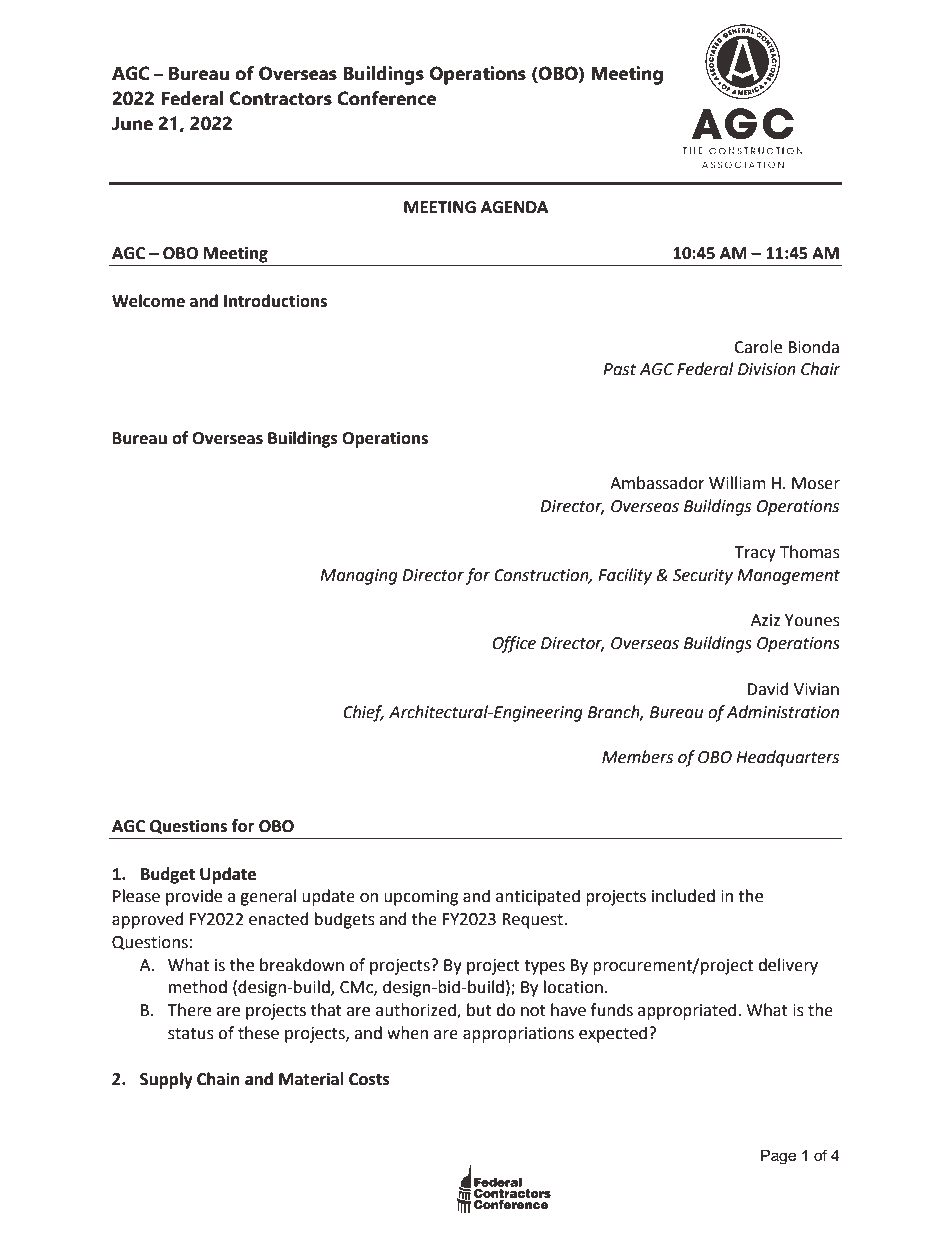 This screenshot has width=952, height=1233. What do you see at coordinates (359, 577) in the screenshot?
I see `Managing` at bounding box center [359, 577].
